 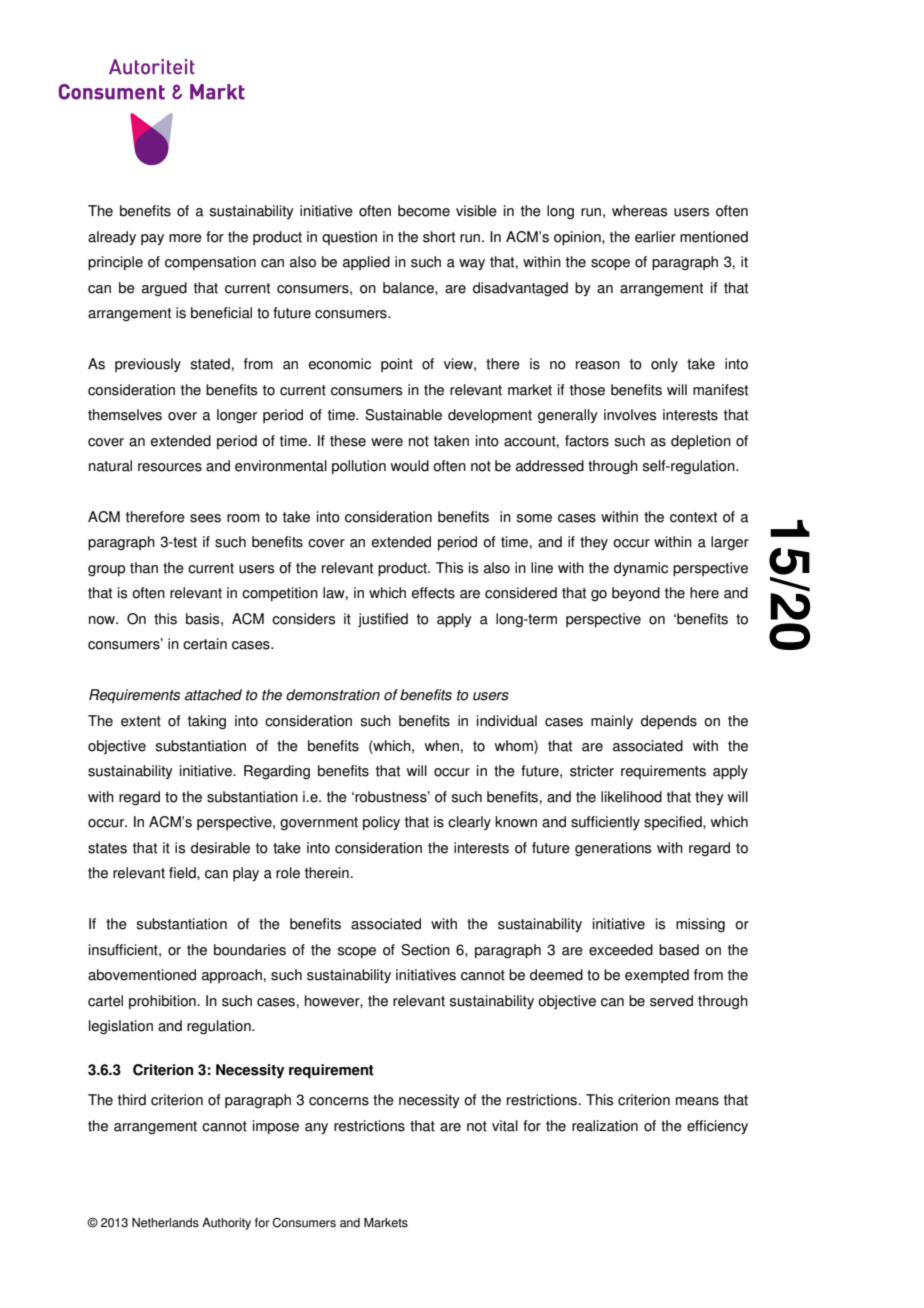 What do you see at coordinates (505, 1126) in the document?
I see `vital` at bounding box center [505, 1126].
